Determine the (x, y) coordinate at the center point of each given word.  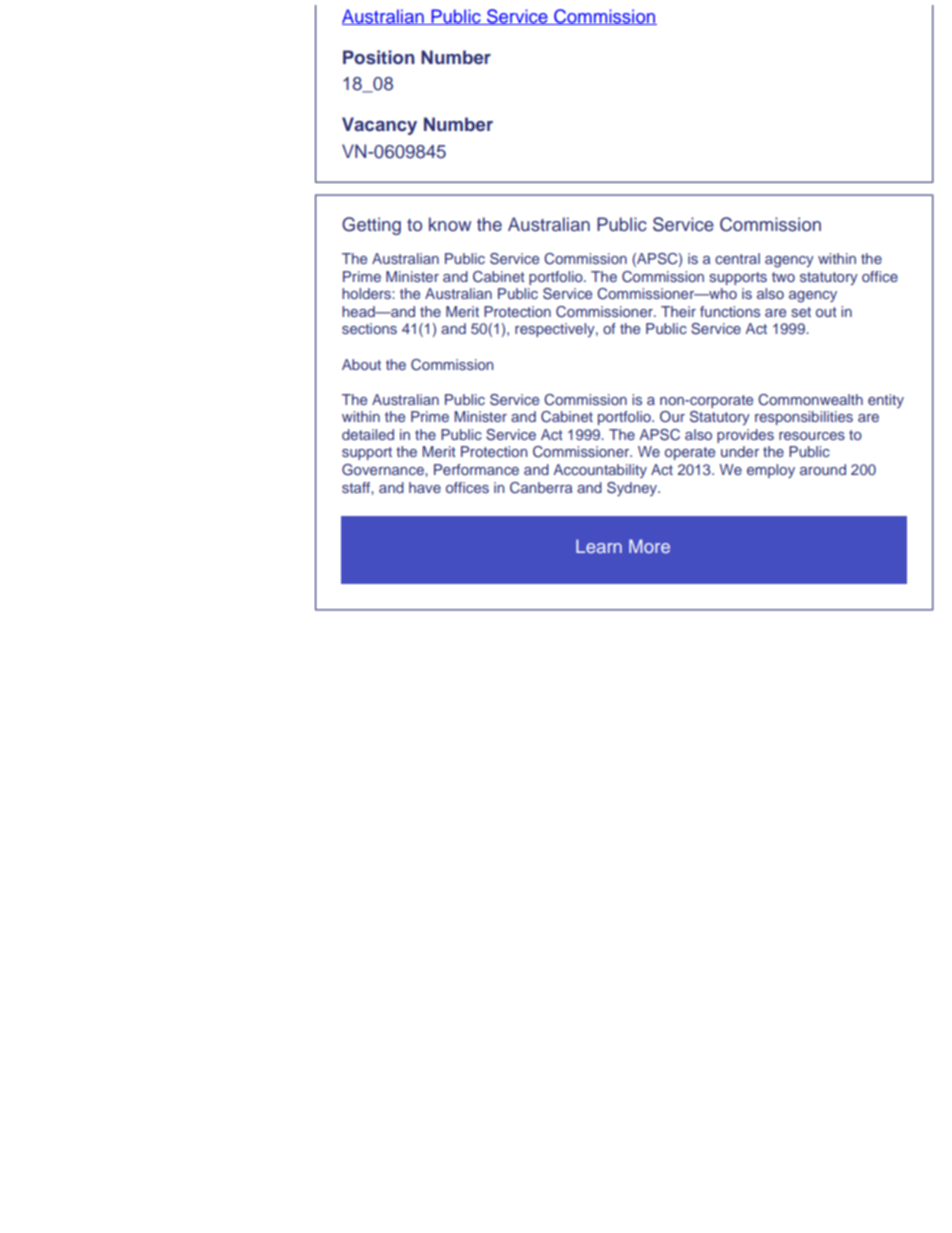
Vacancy (379, 126)
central (737, 258)
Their (678, 311)
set (801, 312)
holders (367, 293)
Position (379, 57)
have (425, 487)
